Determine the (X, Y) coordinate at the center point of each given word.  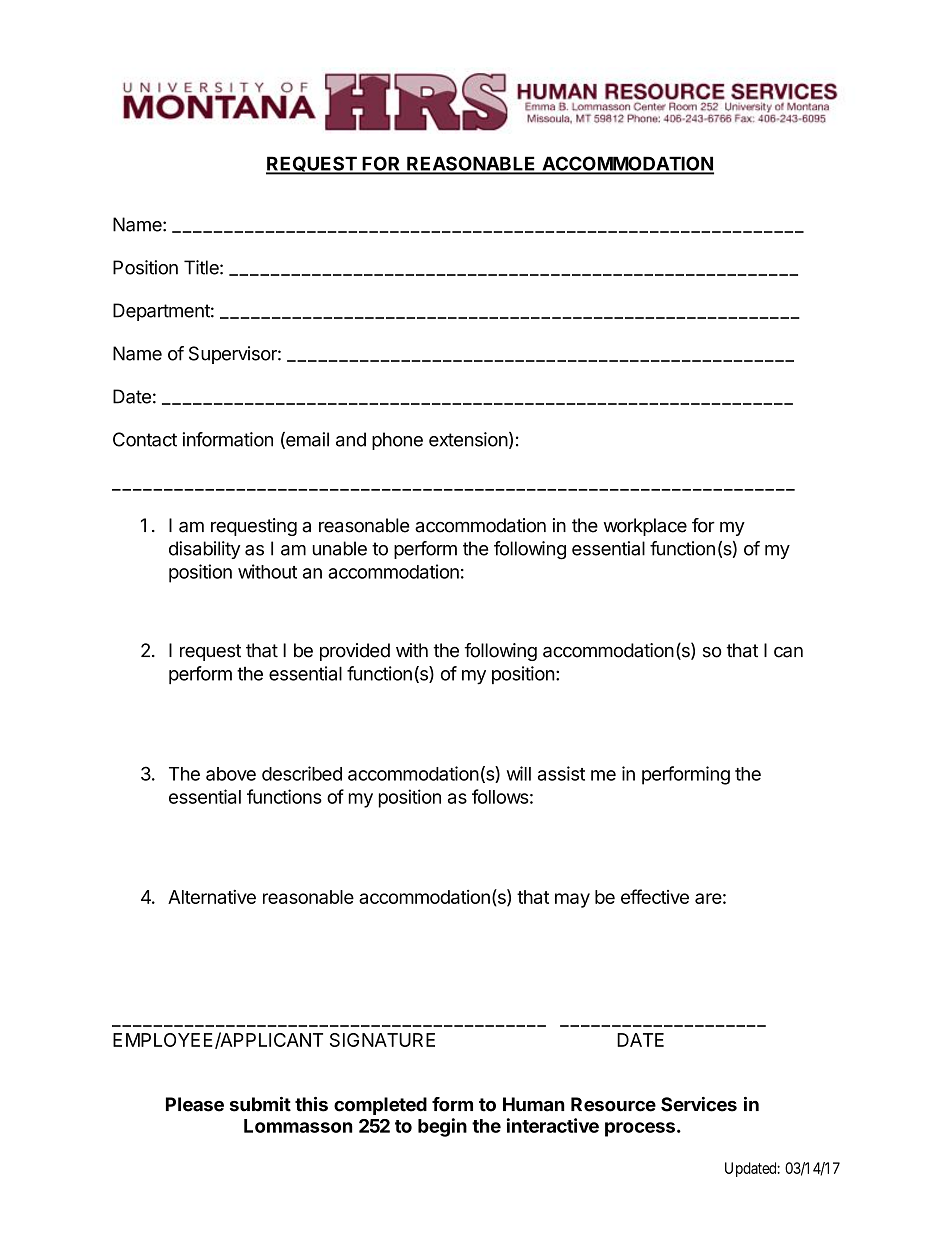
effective (655, 896)
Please (195, 1104)
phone (397, 441)
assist (561, 773)
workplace (645, 527)
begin (442, 1127)
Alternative (212, 896)
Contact (145, 439)
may (572, 900)
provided (355, 652)
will (519, 773)
